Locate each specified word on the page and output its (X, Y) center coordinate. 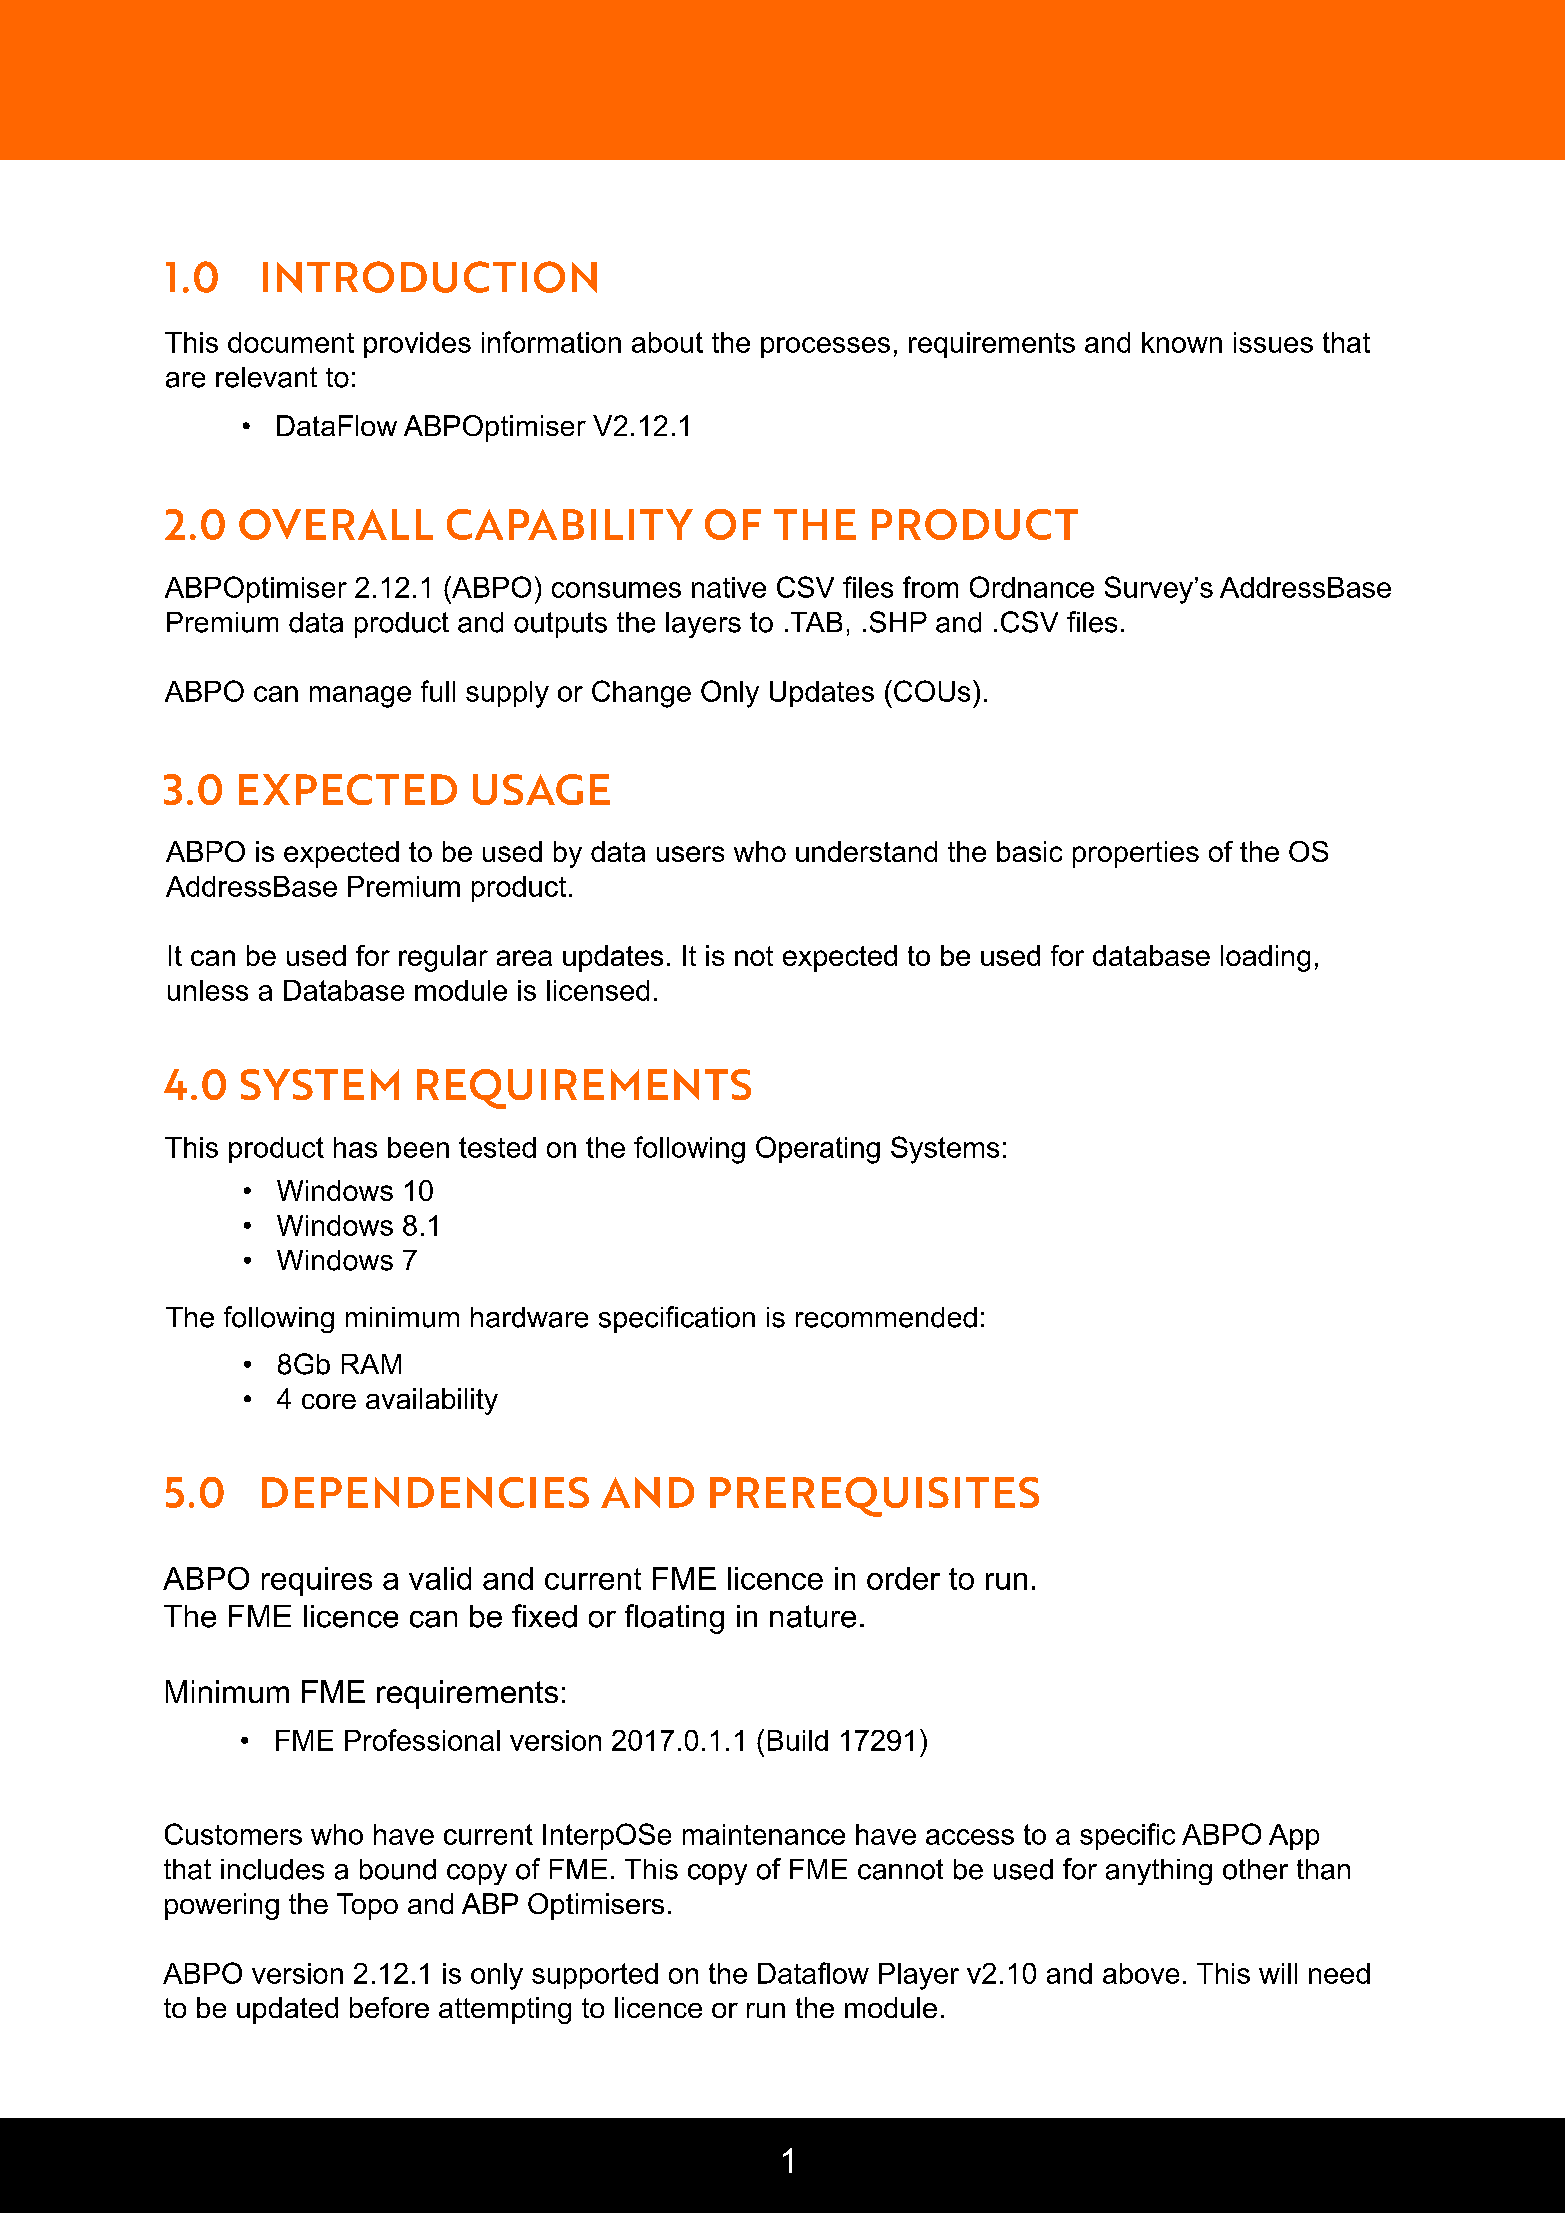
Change (641, 694)
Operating (818, 1150)
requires (317, 1581)
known (1182, 342)
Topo (367, 1906)
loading (1265, 958)
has (355, 1147)
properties (1136, 854)
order (903, 1578)
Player (919, 1976)
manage (360, 697)
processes (825, 347)
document (291, 342)
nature (813, 1616)
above (1141, 1973)
